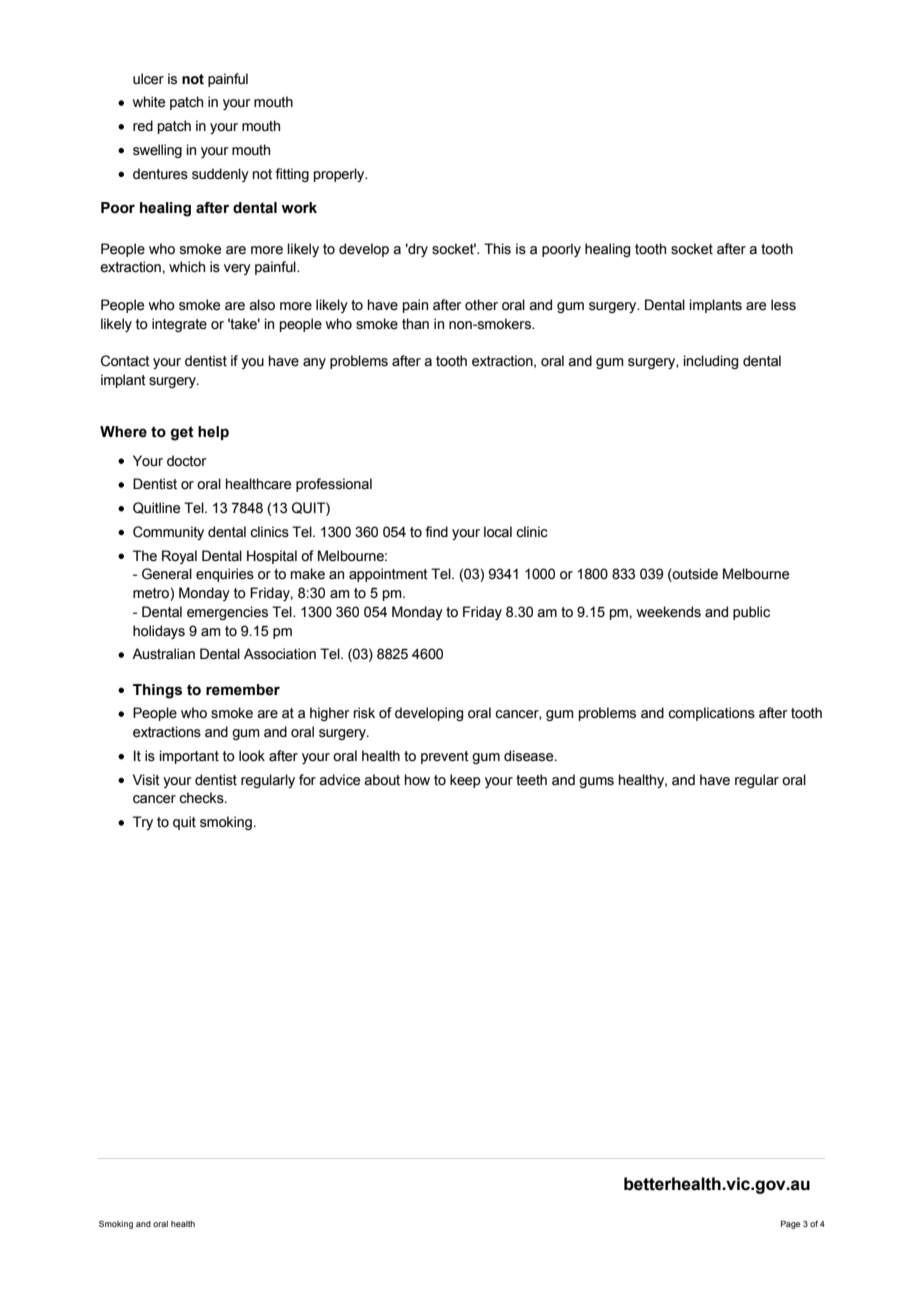 The image size is (924, 1308). Describe the element at coordinates (149, 102) in the screenshot. I see `white` at that location.
